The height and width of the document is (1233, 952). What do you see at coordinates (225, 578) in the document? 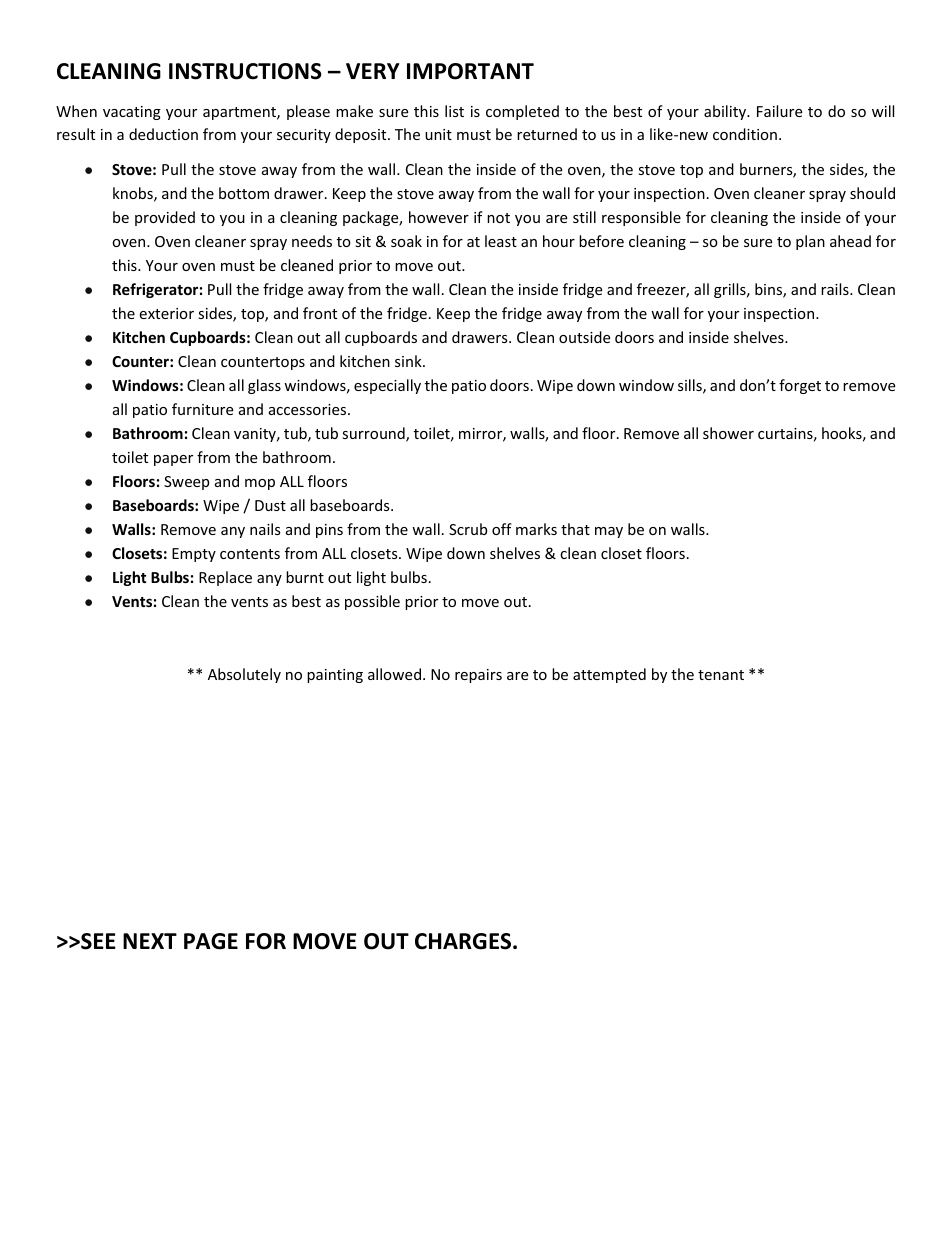
I see `Replace` at bounding box center [225, 578].
